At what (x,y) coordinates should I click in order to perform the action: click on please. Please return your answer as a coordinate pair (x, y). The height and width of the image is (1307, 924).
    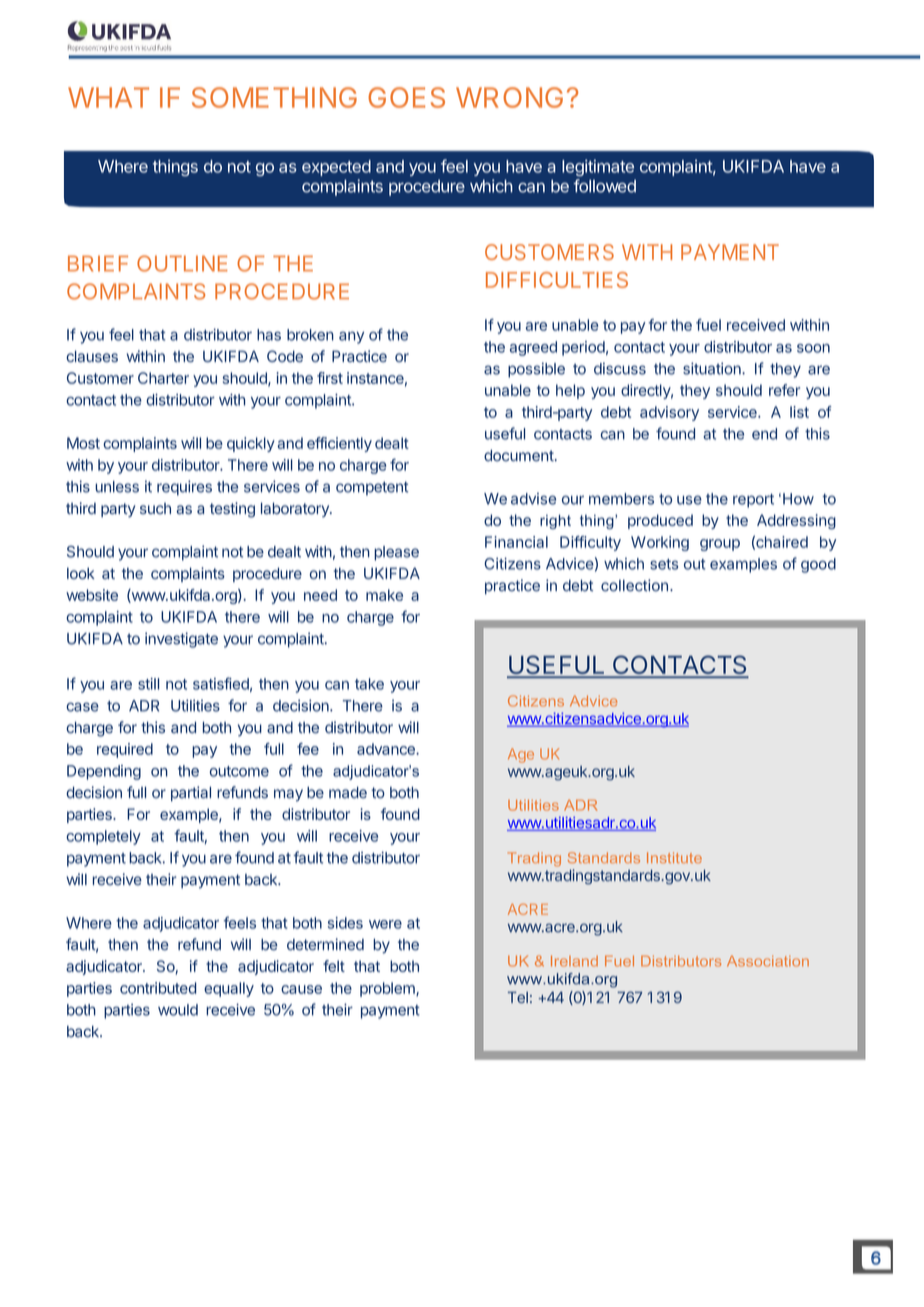
    Looking at the image, I should click on (396, 553).
